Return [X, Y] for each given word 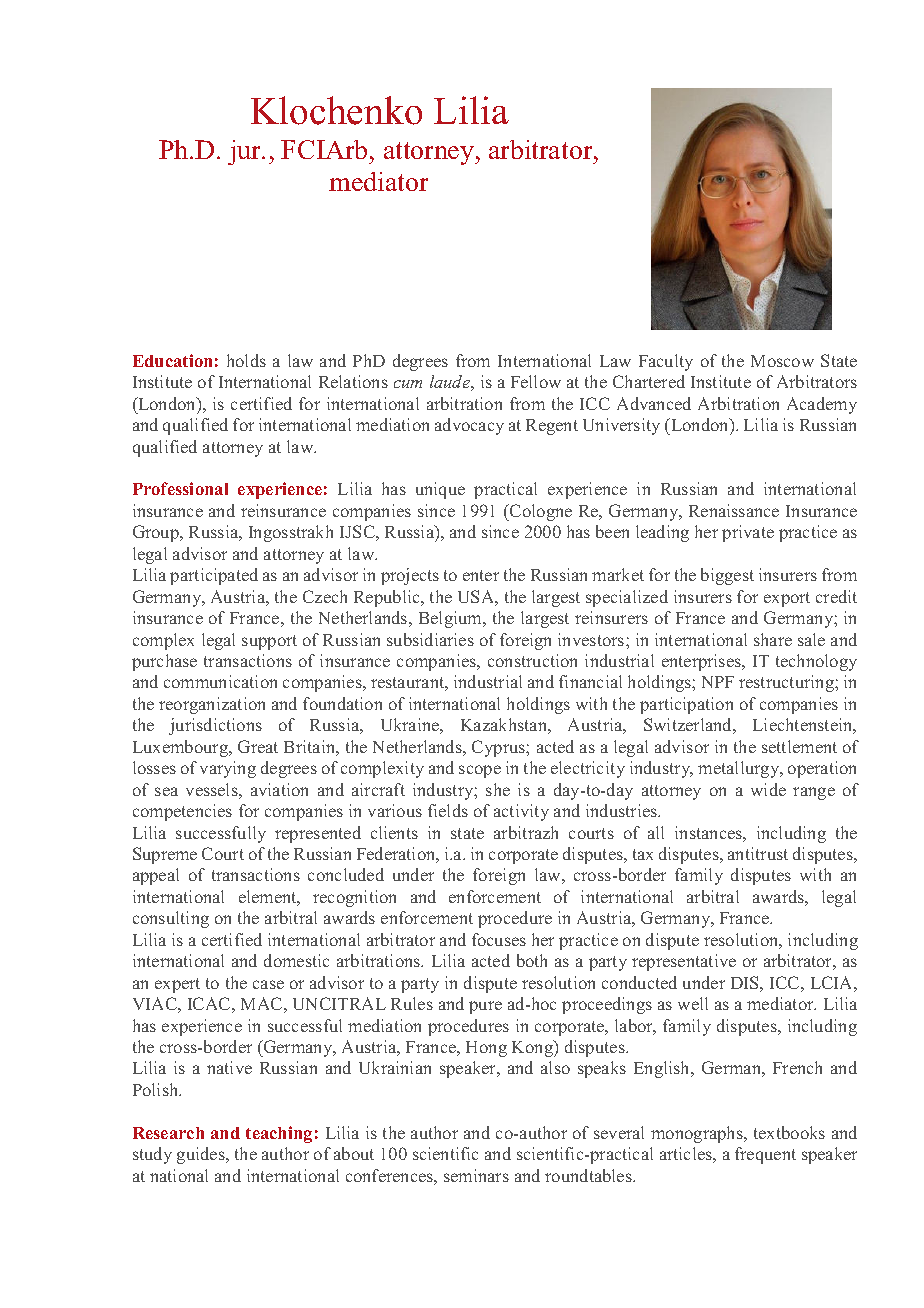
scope [480, 771]
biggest [727, 576]
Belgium [452, 619]
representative [684, 962]
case [268, 984]
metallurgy [740, 769]
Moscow [782, 361]
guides [202, 1155]
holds [246, 360]
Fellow [536, 381]
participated [214, 576]
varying [228, 769]
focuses [499, 939]
